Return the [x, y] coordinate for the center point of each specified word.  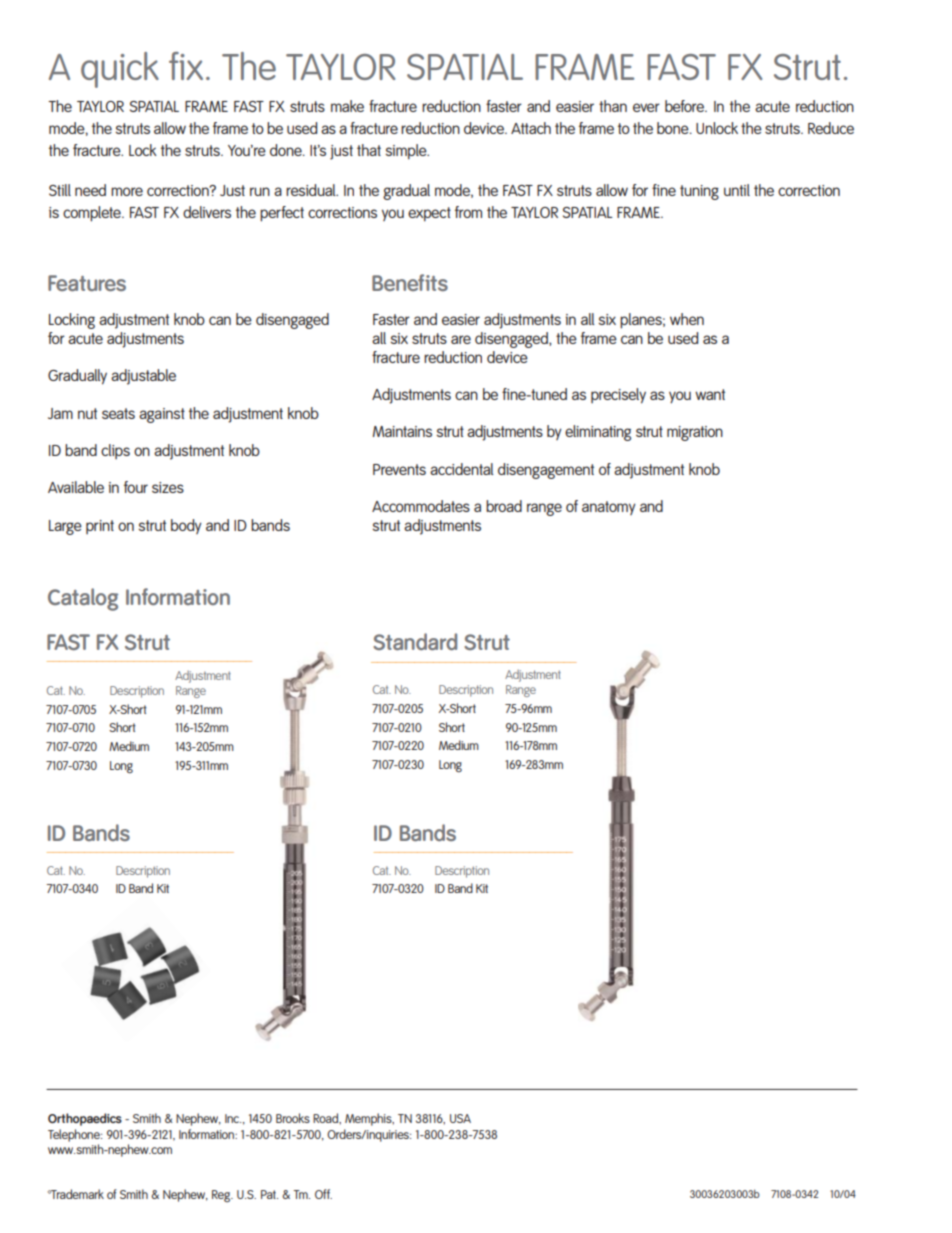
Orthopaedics [85, 1119]
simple [407, 152]
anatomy [609, 508]
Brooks [293, 1118]
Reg [222, 1196]
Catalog [83, 599]
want [710, 394]
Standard [415, 641]
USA [460, 1118]
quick [120, 70]
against [162, 415]
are [461, 339]
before [685, 106]
